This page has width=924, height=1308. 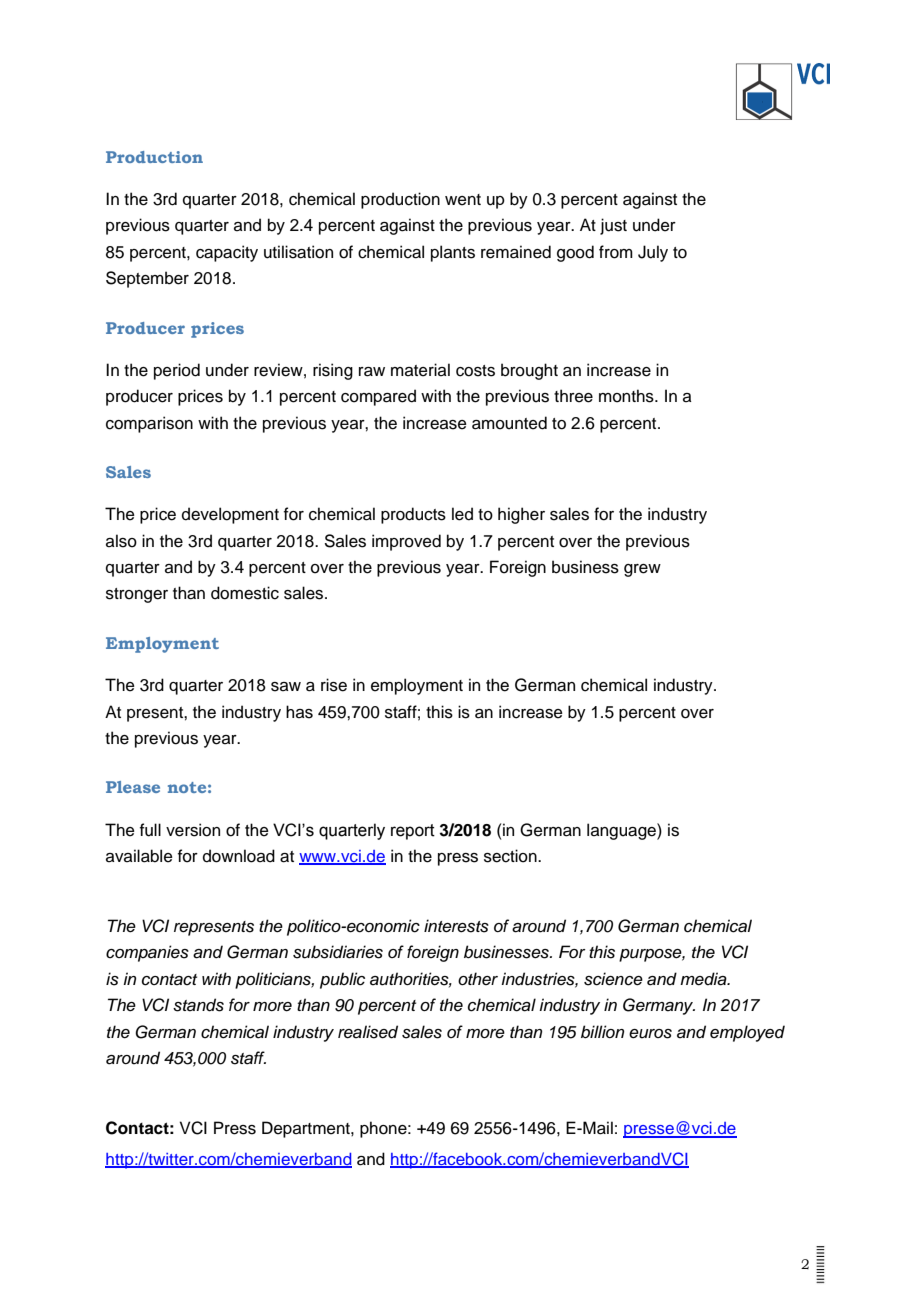 What do you see at coordinates (230, 515) in the page?
I see `development` at bounding box center [230, 515].
